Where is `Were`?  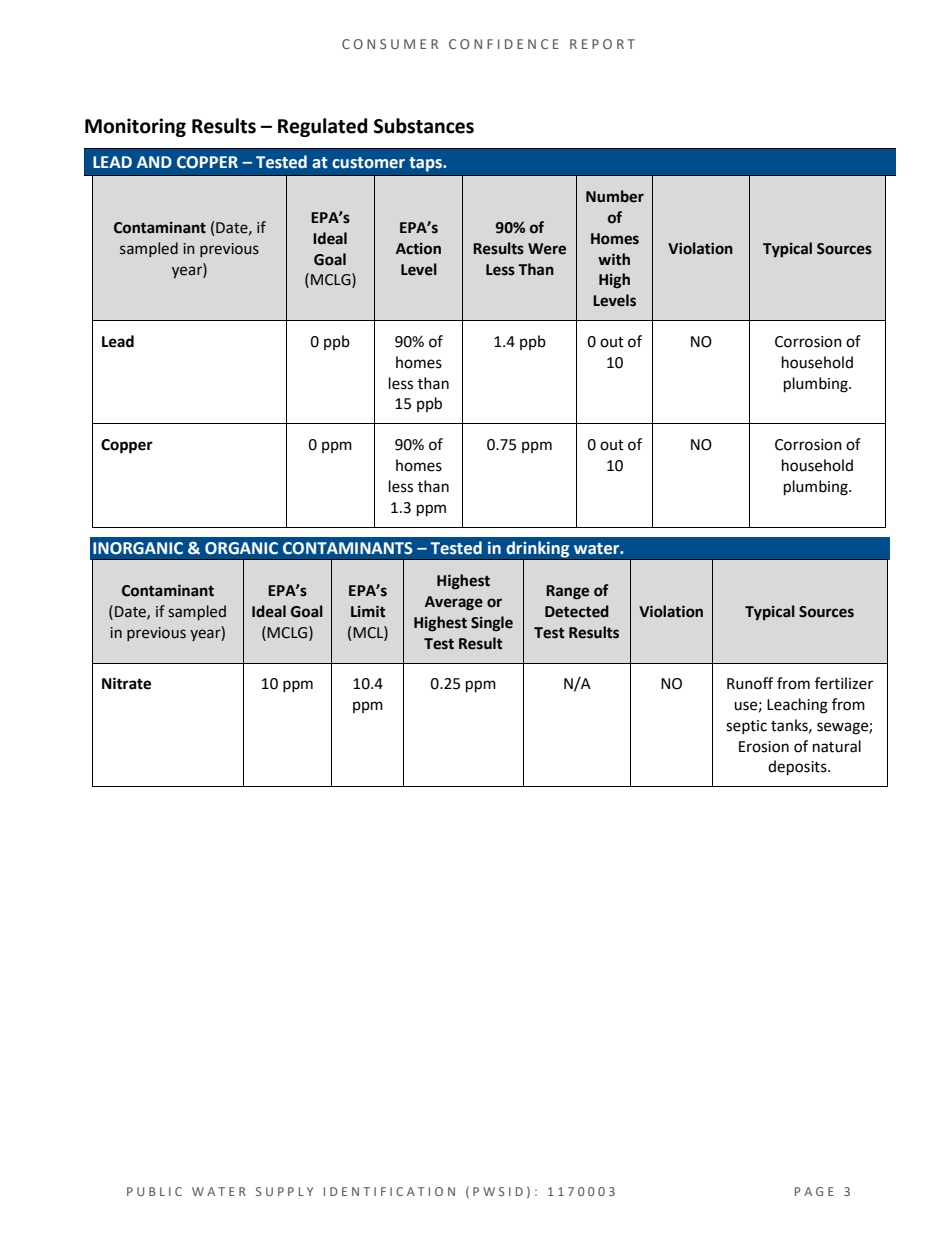 Were is located at coordinates (547, 249).
